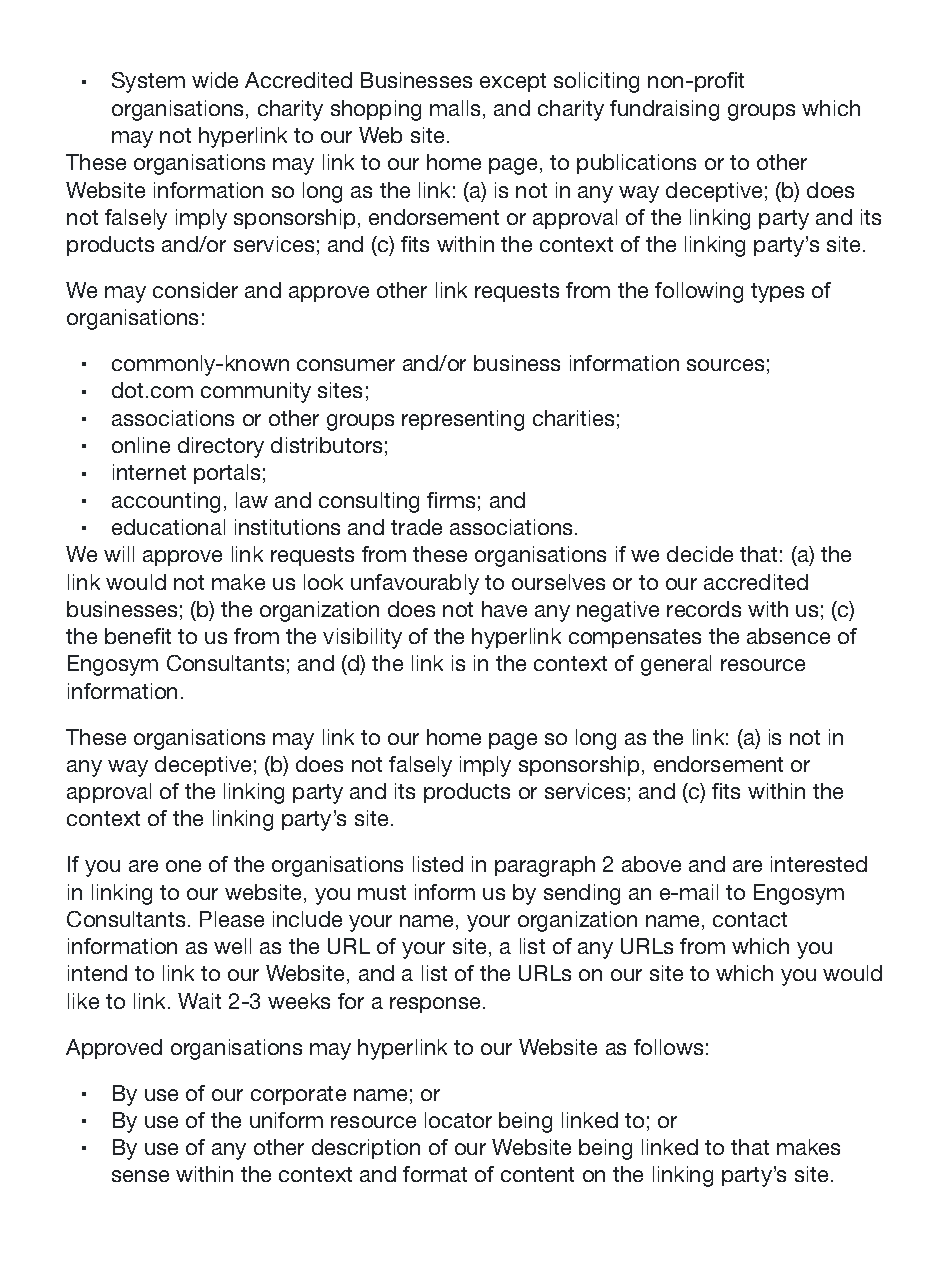  I want to click on consider, so click(195, 290).
